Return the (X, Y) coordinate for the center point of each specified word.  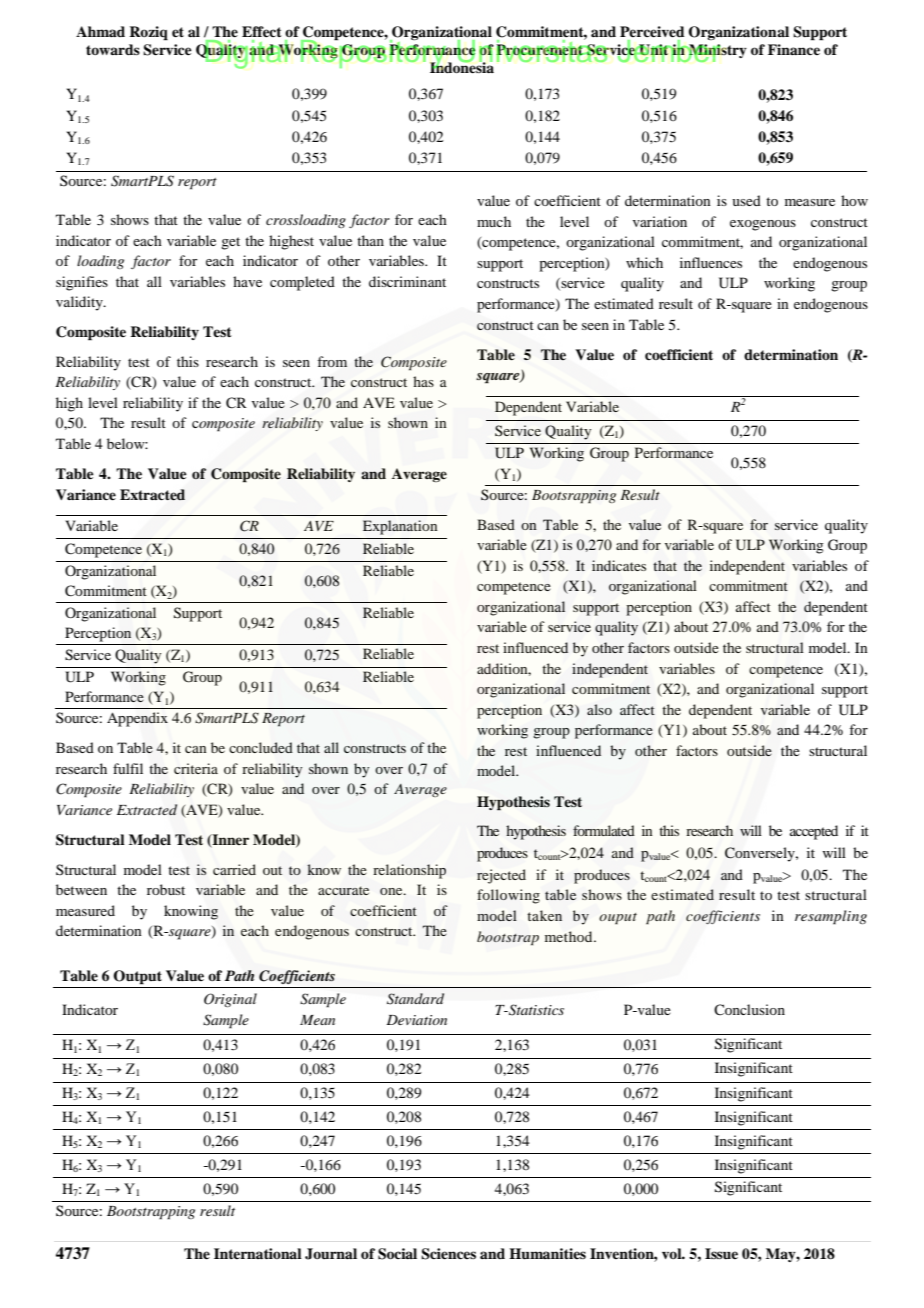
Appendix (137, 719)
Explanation (400, 527)
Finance (794, 49)
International (258, 1253)
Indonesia (462, 66)
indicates (619, 565)
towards (113, 49)
